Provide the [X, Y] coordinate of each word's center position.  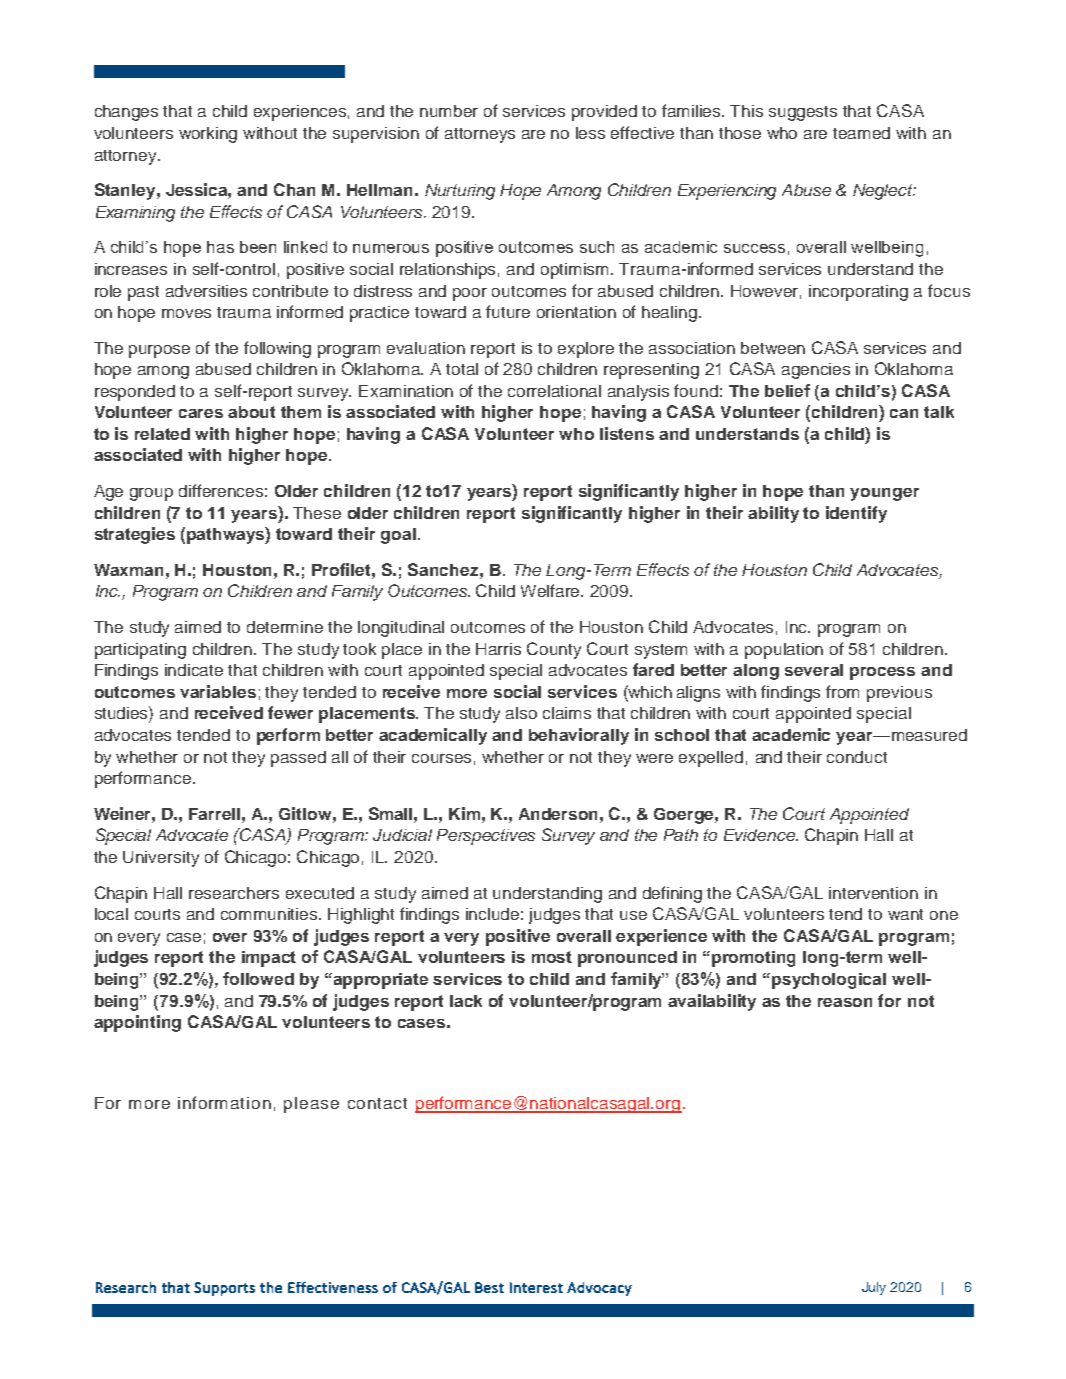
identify [856, 514]
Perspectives [486, 837]
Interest [536, 1287]
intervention [873, 893]
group [151, 494]
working [208, 135]
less [590, 133]
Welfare [552, 590]
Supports [224, 1289]
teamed [861, 133]
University [161, 859]
